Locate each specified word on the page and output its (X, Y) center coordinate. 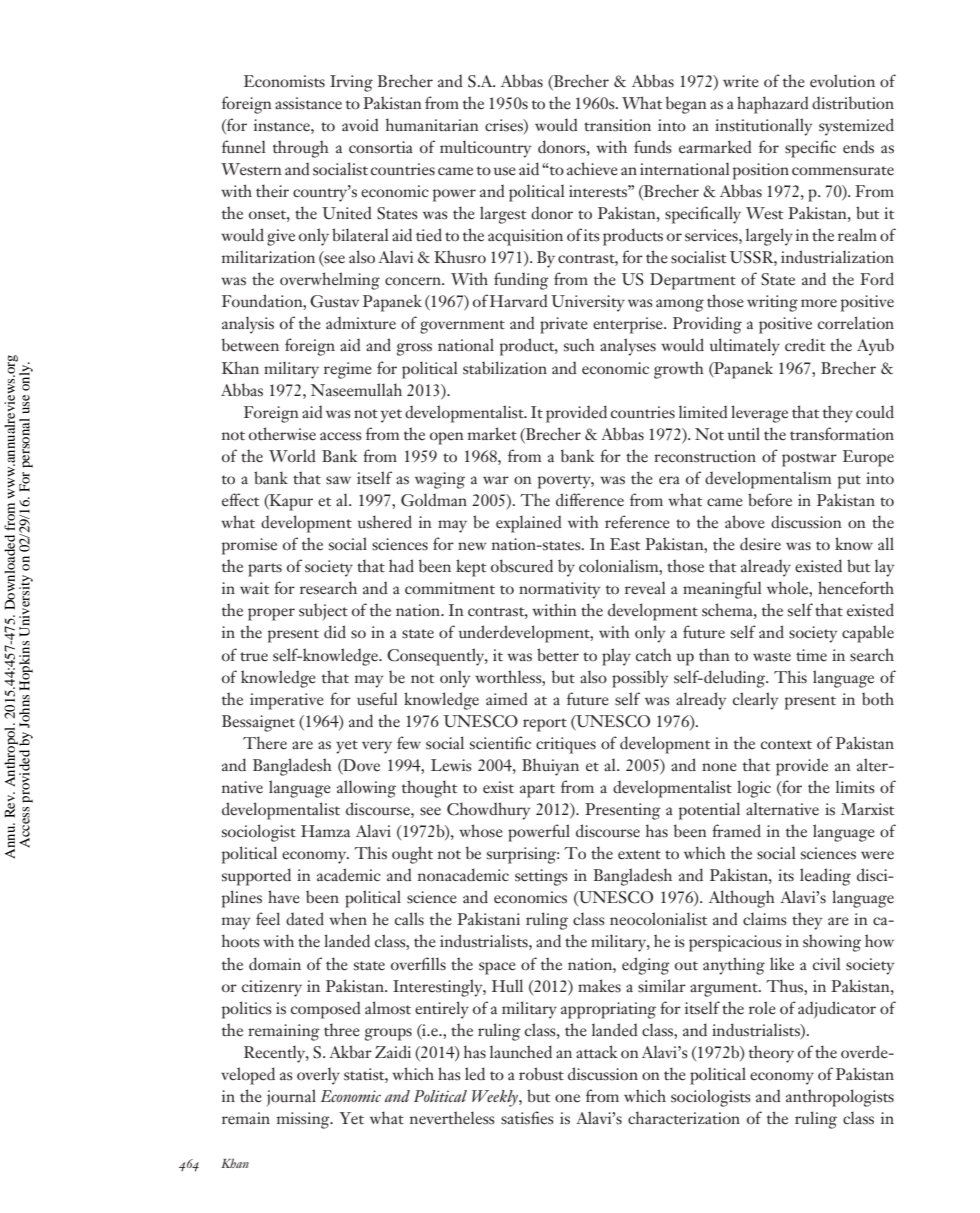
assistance (308, 103)
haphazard (773, 105)
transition (617, 125)
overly (318, 1076)
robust (541, 1074)
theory (771, 1054)
